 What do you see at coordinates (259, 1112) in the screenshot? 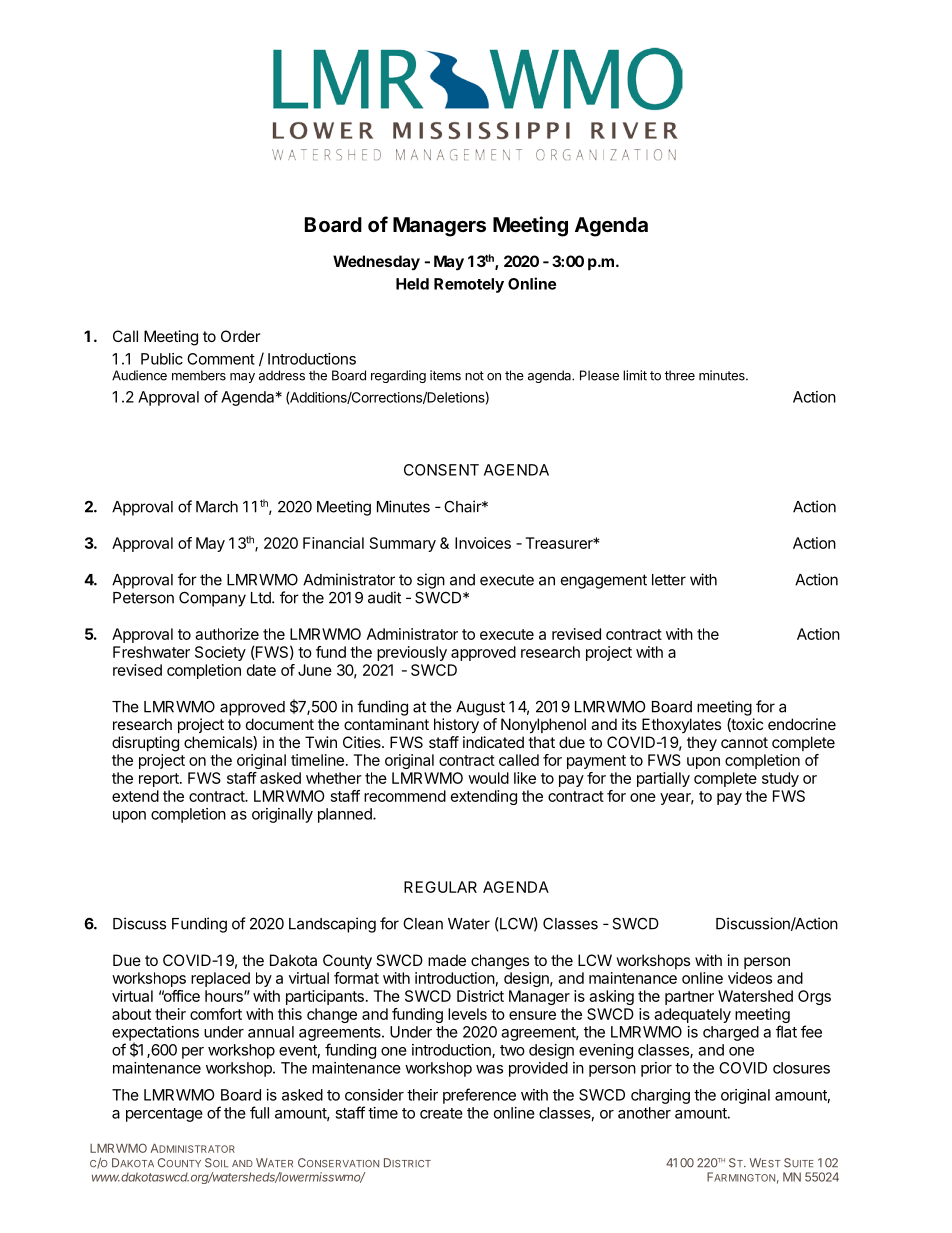
I see `full` at bounding box center [259, 1112].
